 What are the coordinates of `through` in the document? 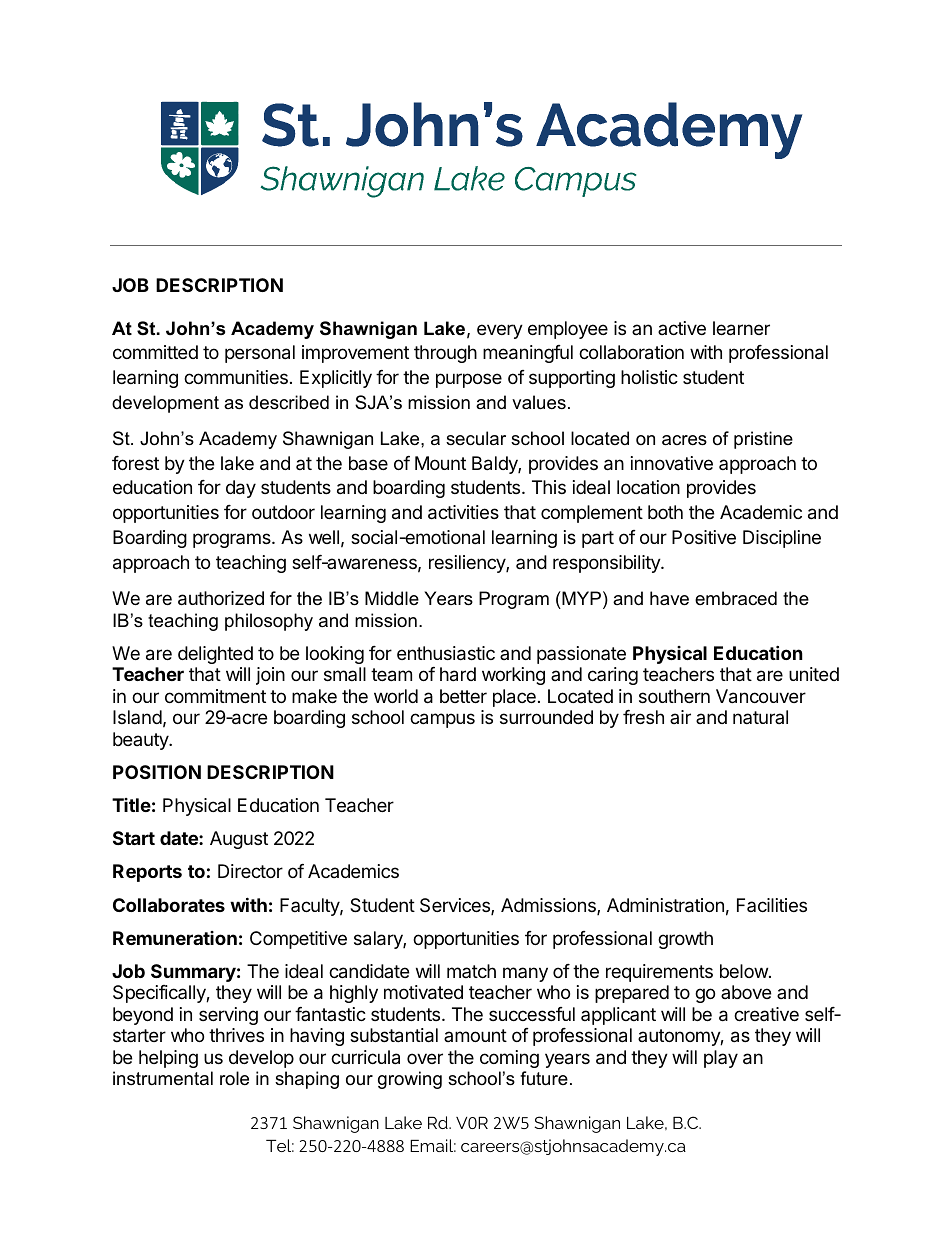 It's located at (445, 354).
